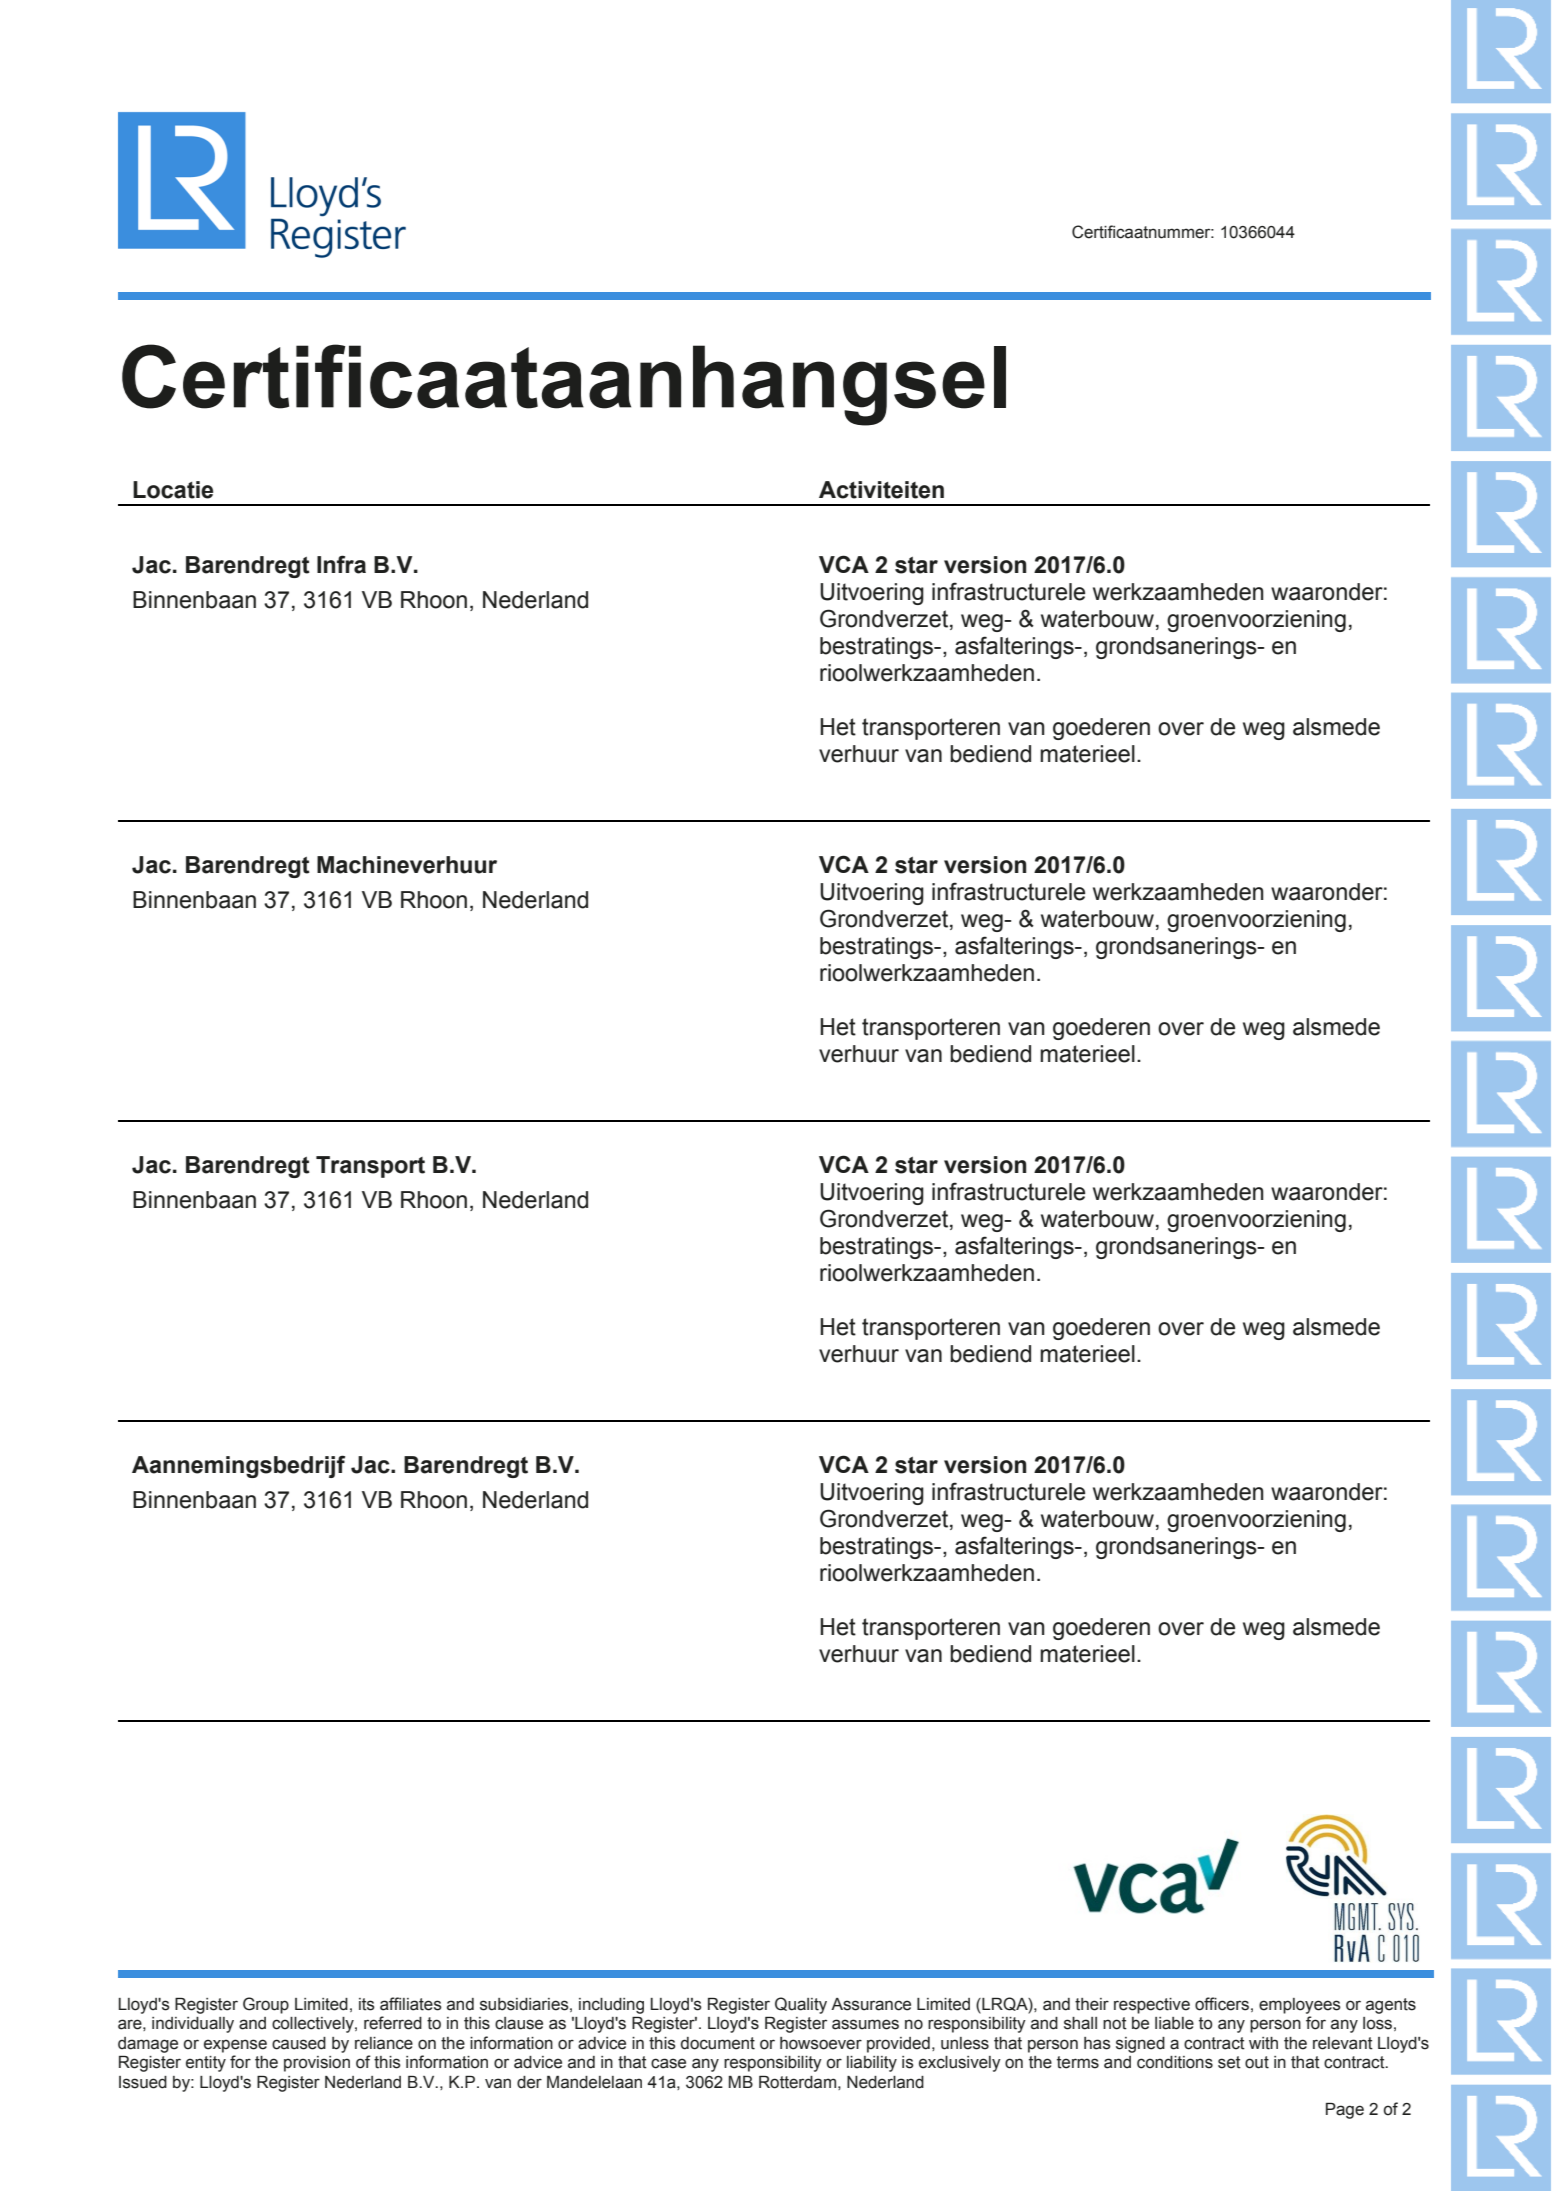 The width and height of the screenshot is (1552, 2195). Describe the element at coordinates (143, 2082) in the screenshot. I see `Issued` at that location.
